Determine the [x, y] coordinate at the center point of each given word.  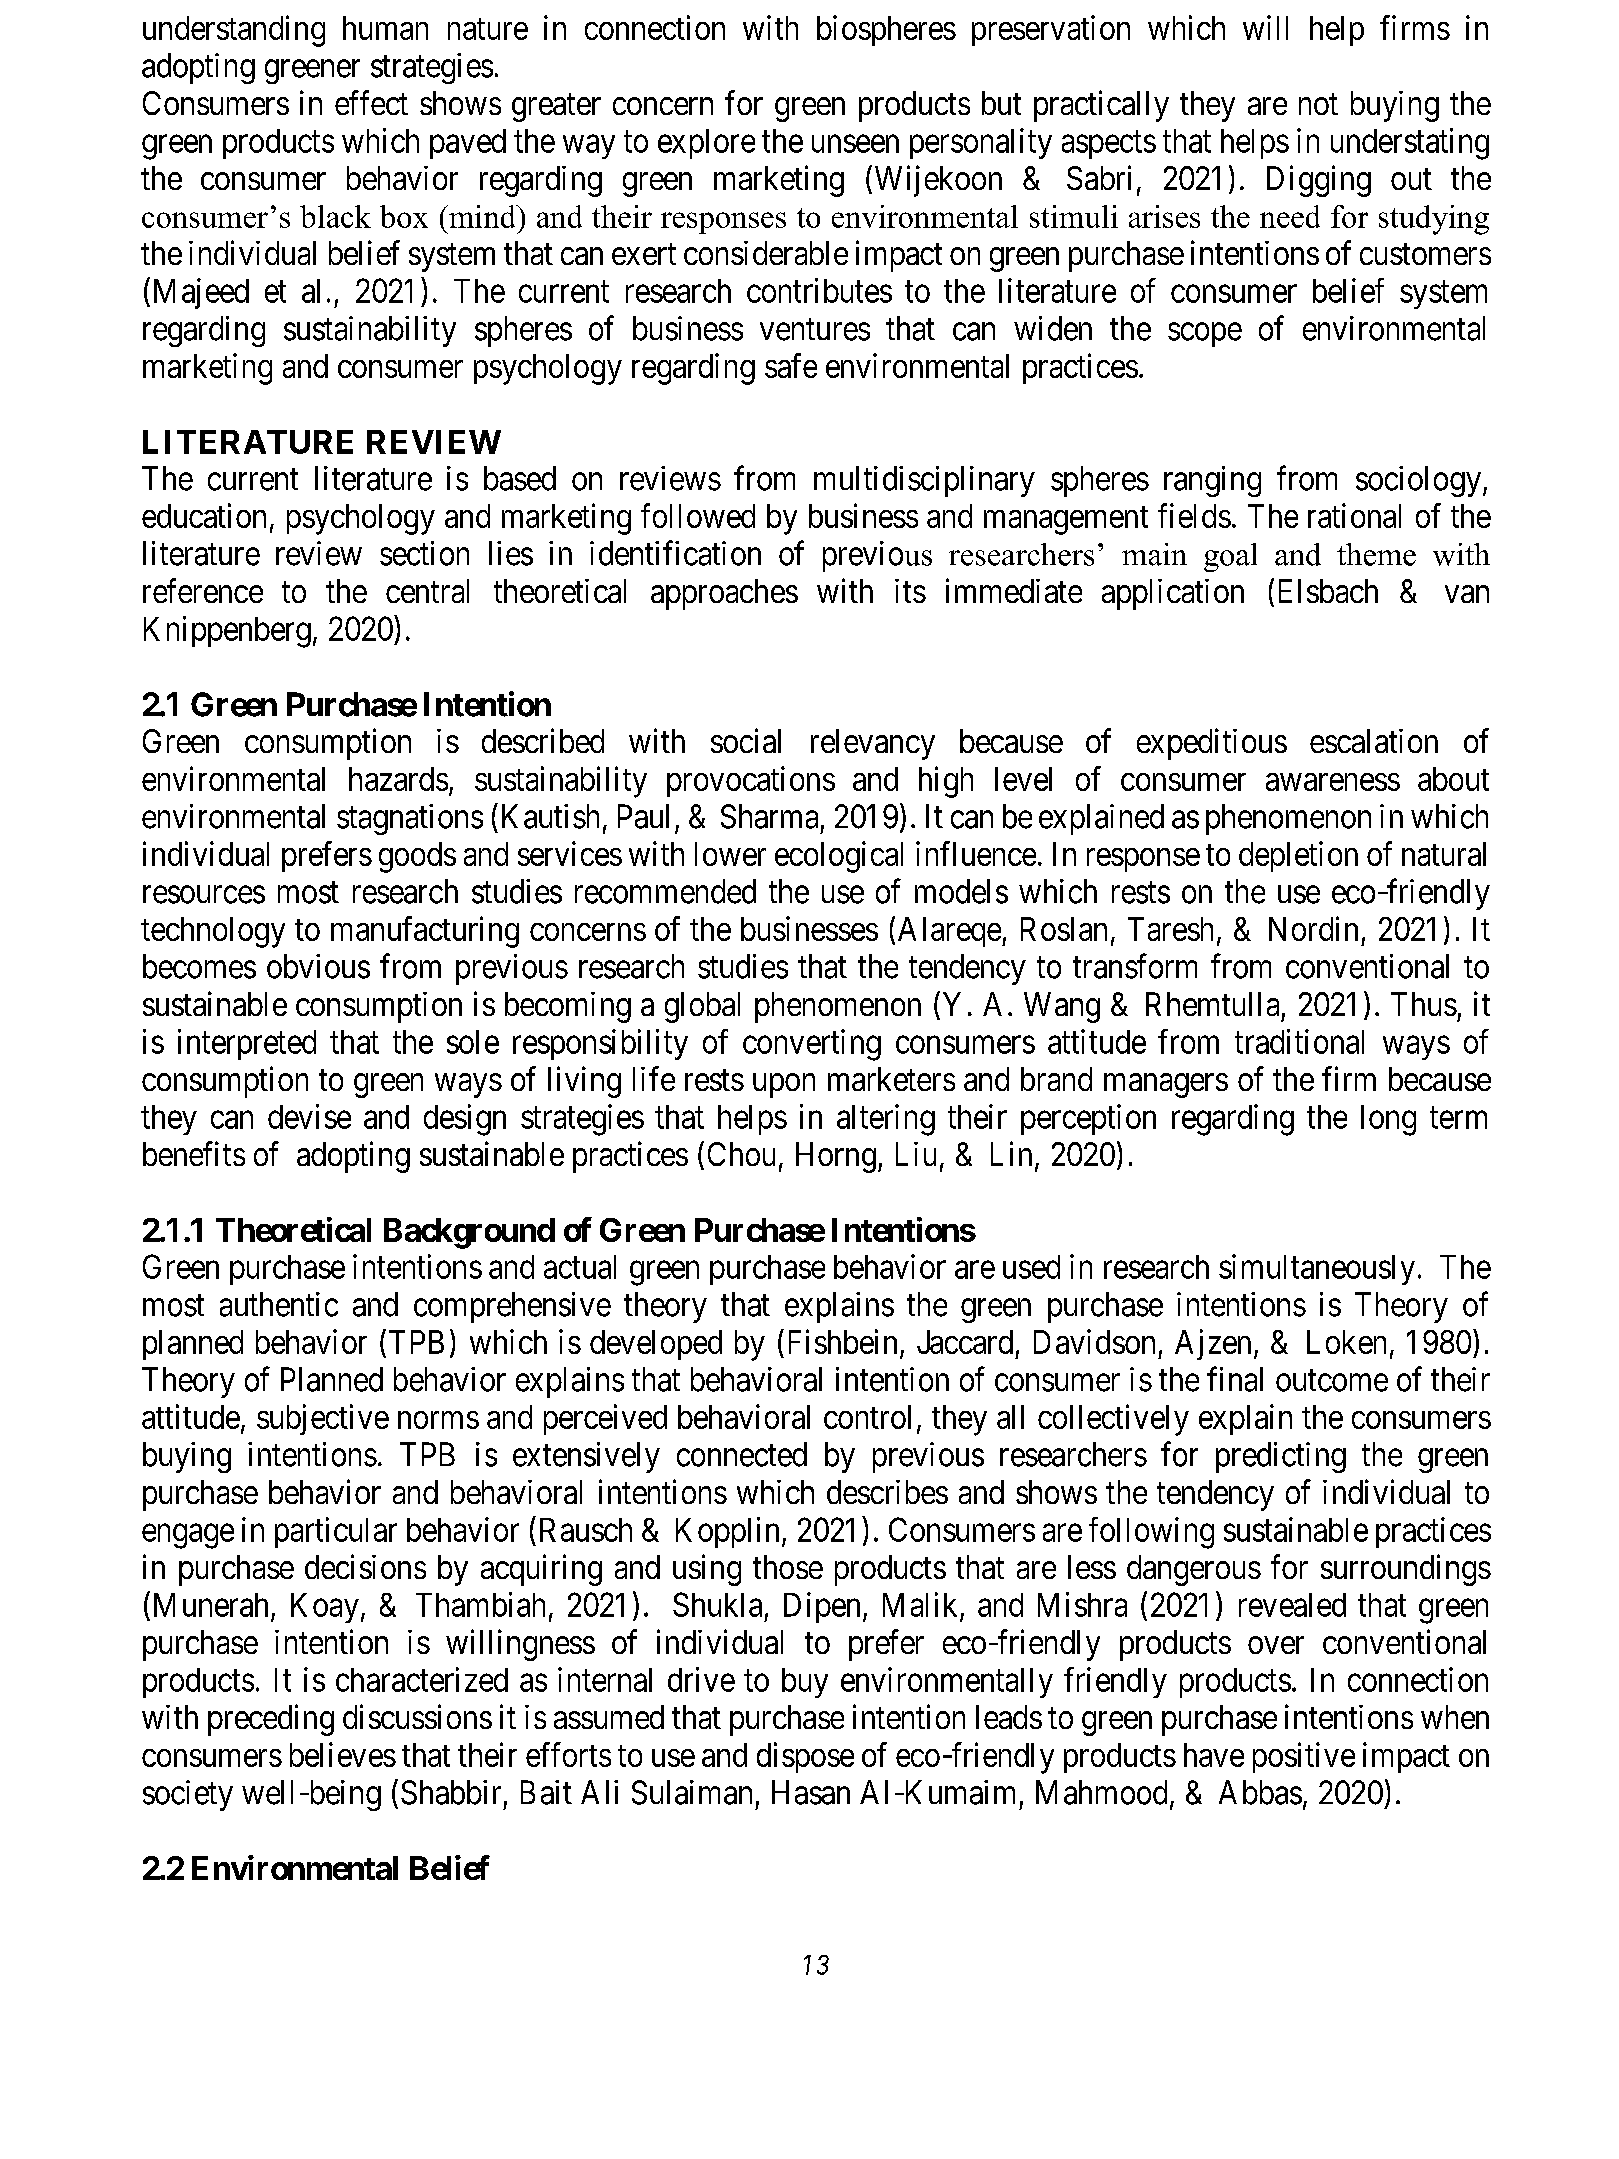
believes [343, 1754]
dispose [805, 1757]
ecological [839, 857]
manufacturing [425, 932]
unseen [855, 144]
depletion [1298, 856]
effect [371, 102]
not [1318, 104]
